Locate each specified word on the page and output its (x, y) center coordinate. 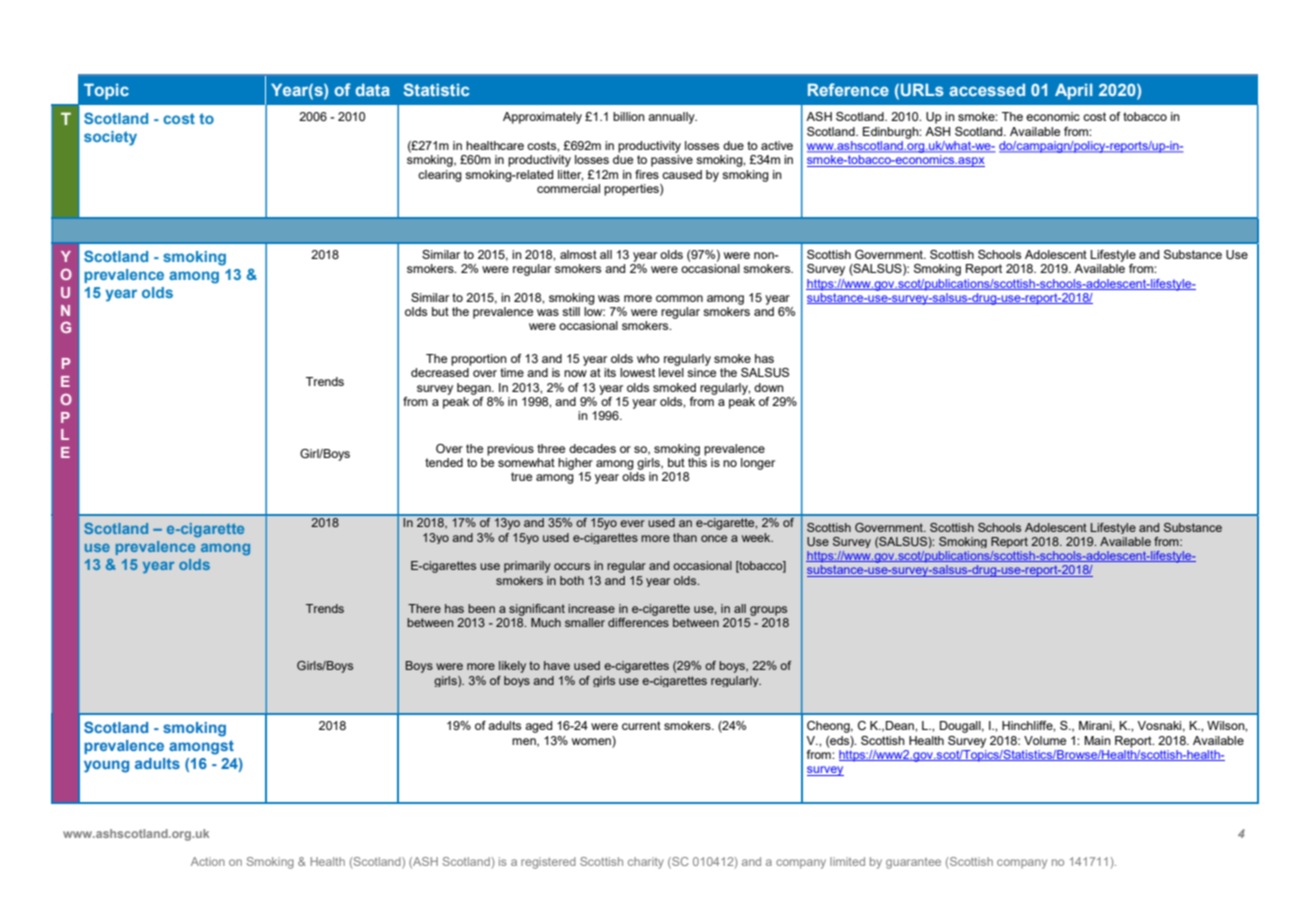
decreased (440, 372)
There (424, 608)
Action (208, 861)
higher (575, 464)
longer (758, 464)
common (679, 298)
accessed (987, 89)
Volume (1045, 740)
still (571, 311)
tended (444, 462)
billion (629, 116)
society (110, 138)
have (557, 665)
